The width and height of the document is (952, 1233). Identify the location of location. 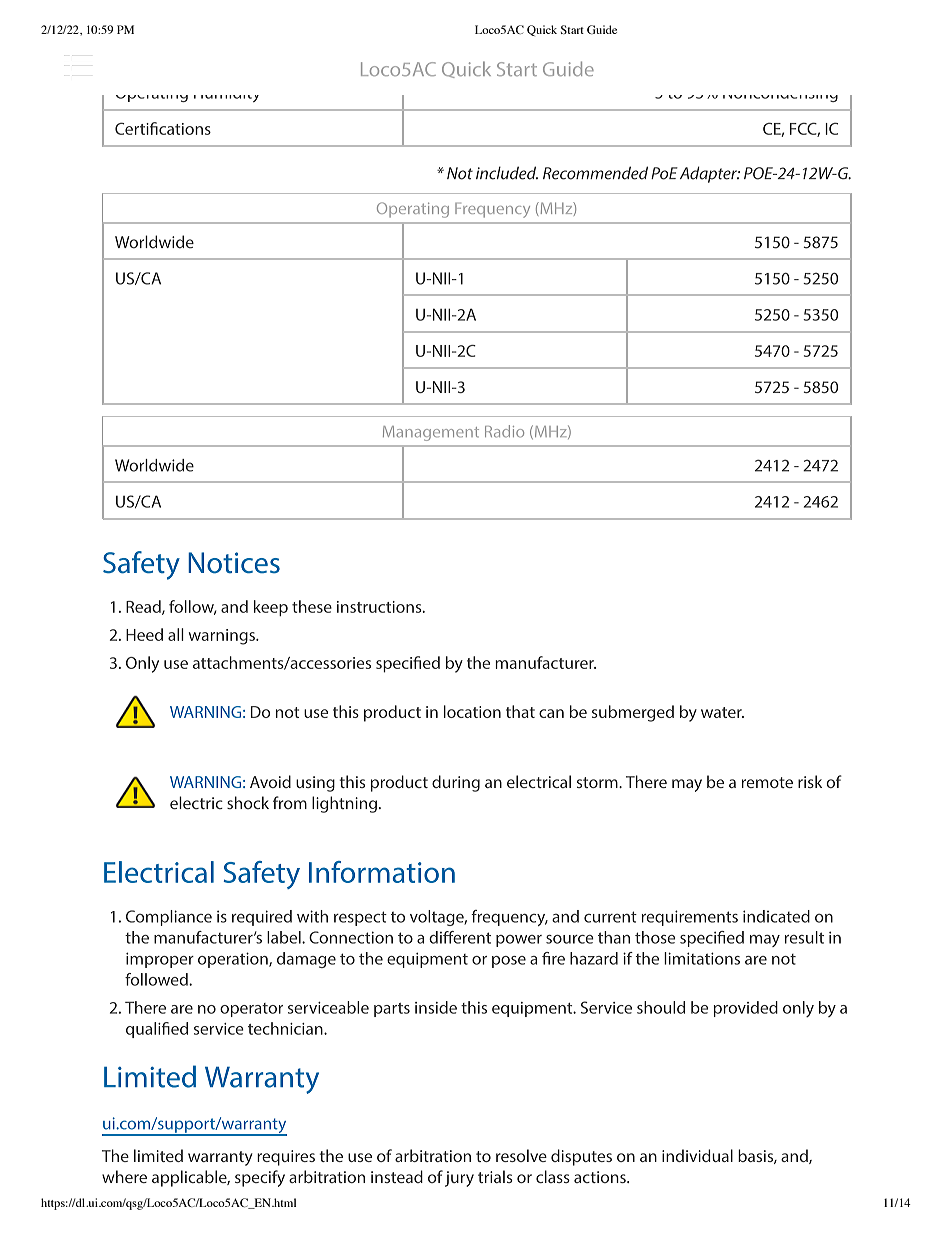
(472, 711).
